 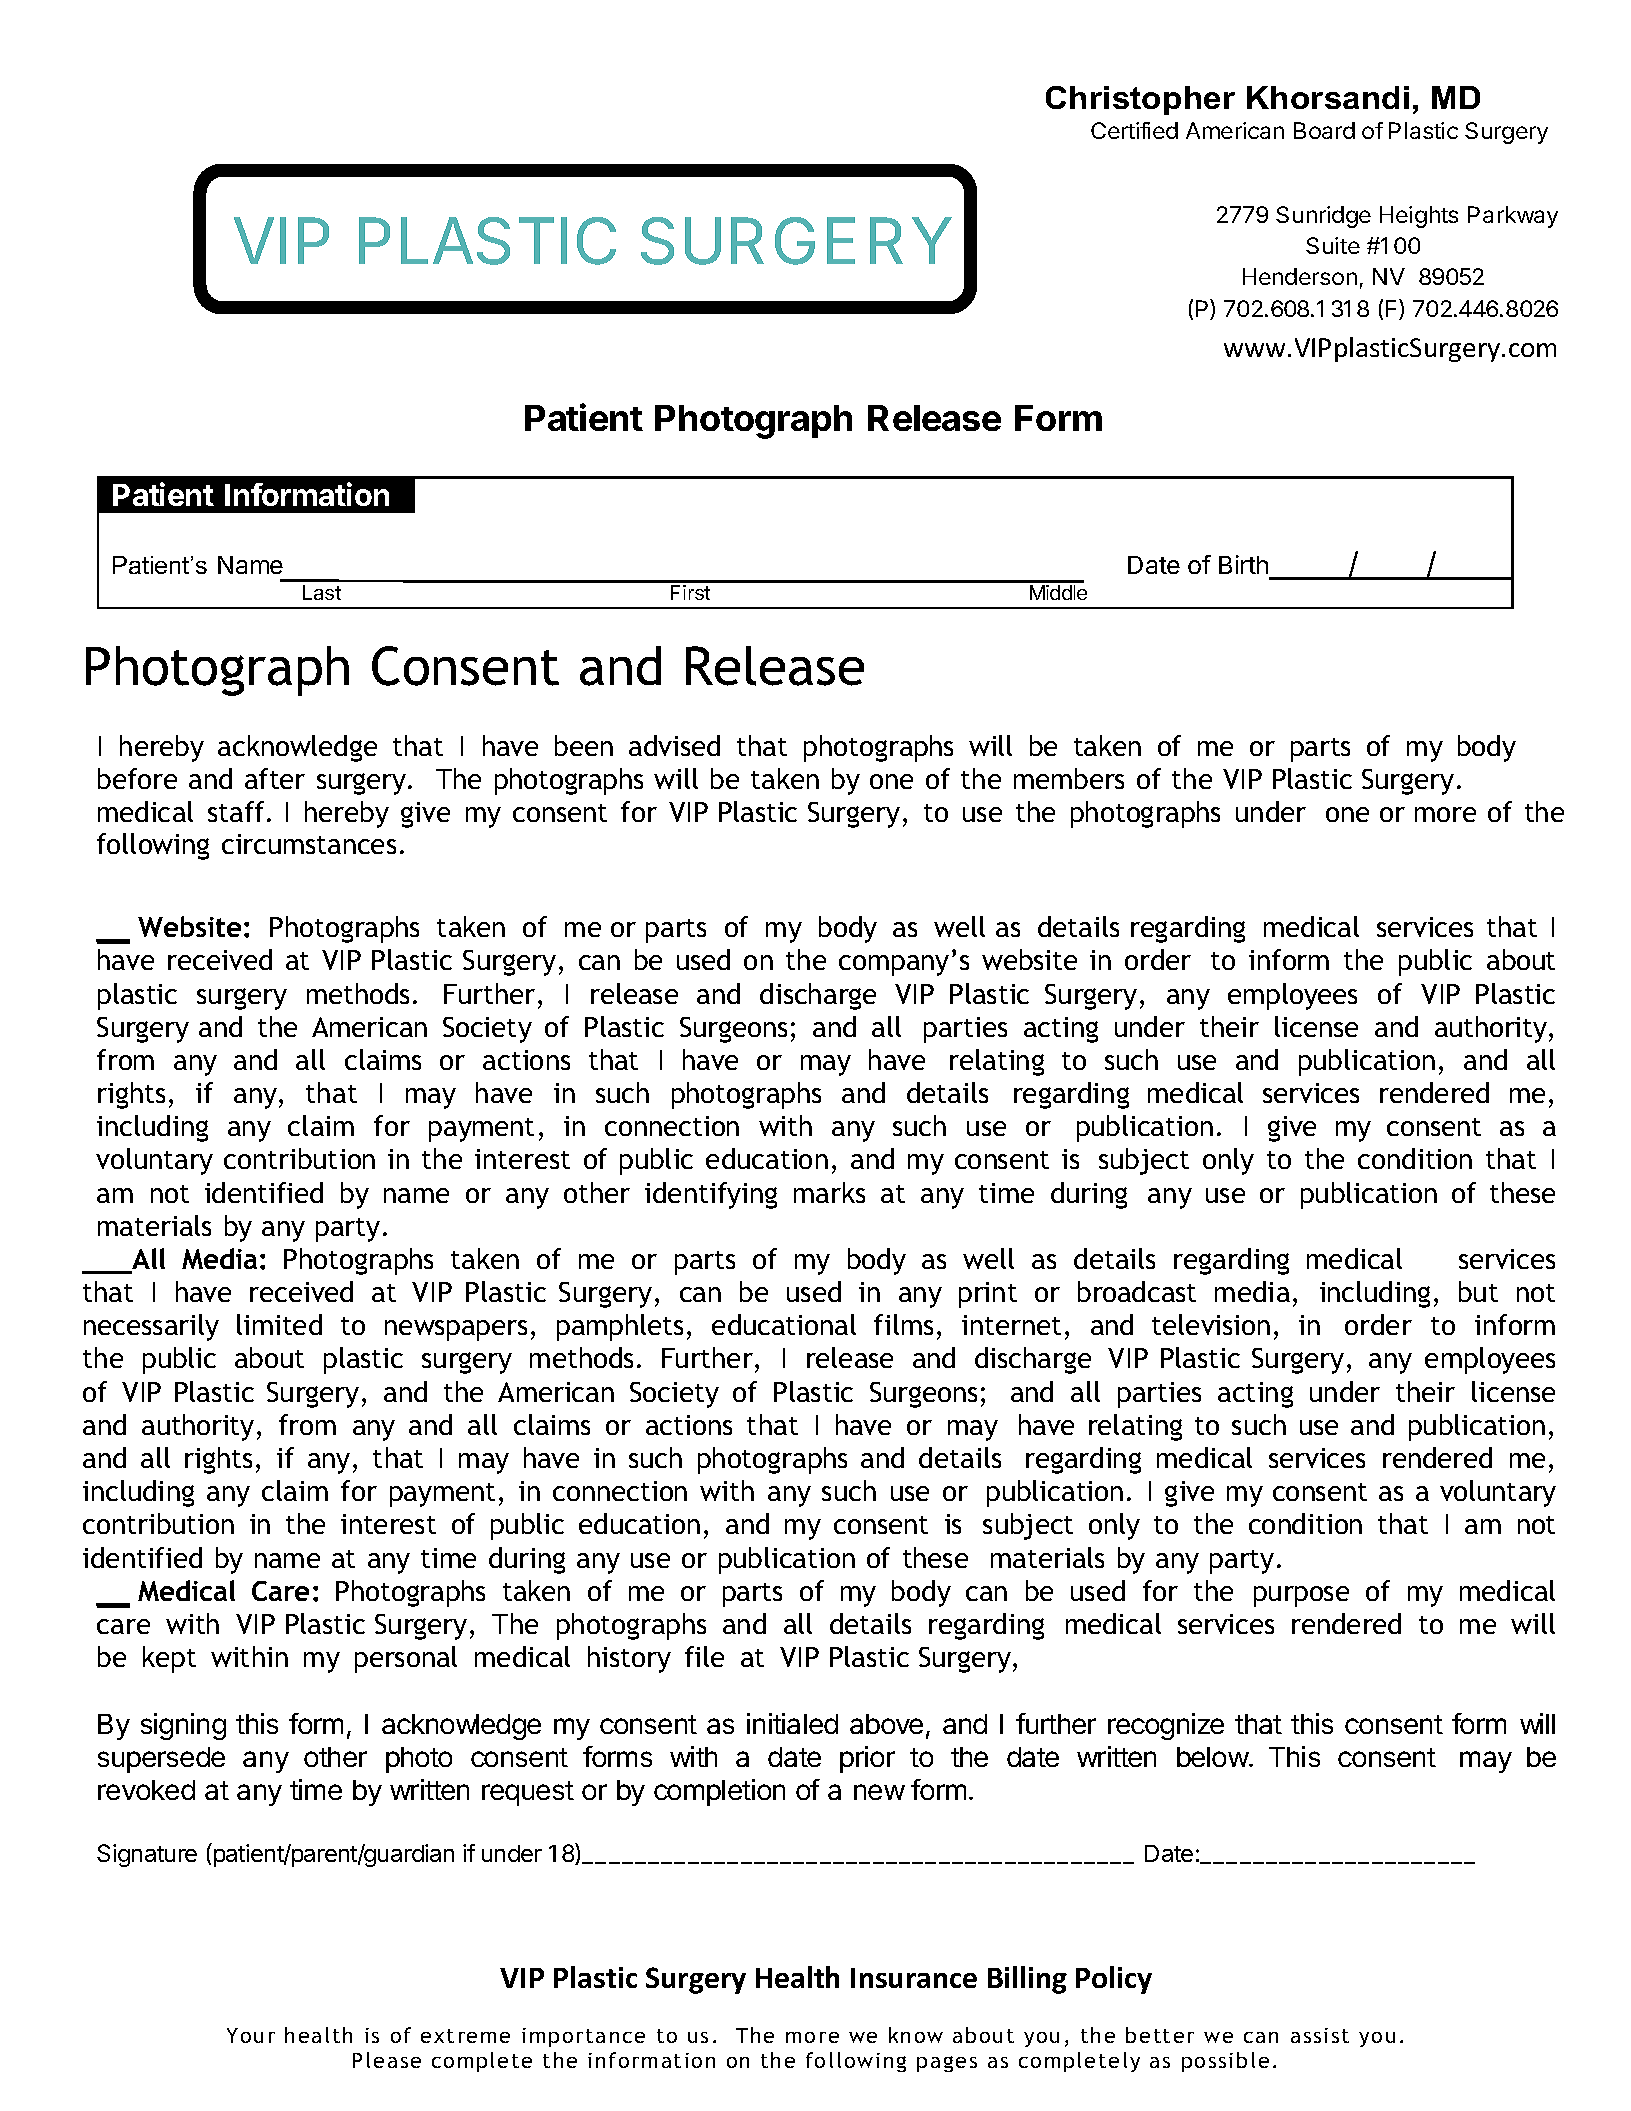 I want to click on Signature, so click(x=147, y=1855).
